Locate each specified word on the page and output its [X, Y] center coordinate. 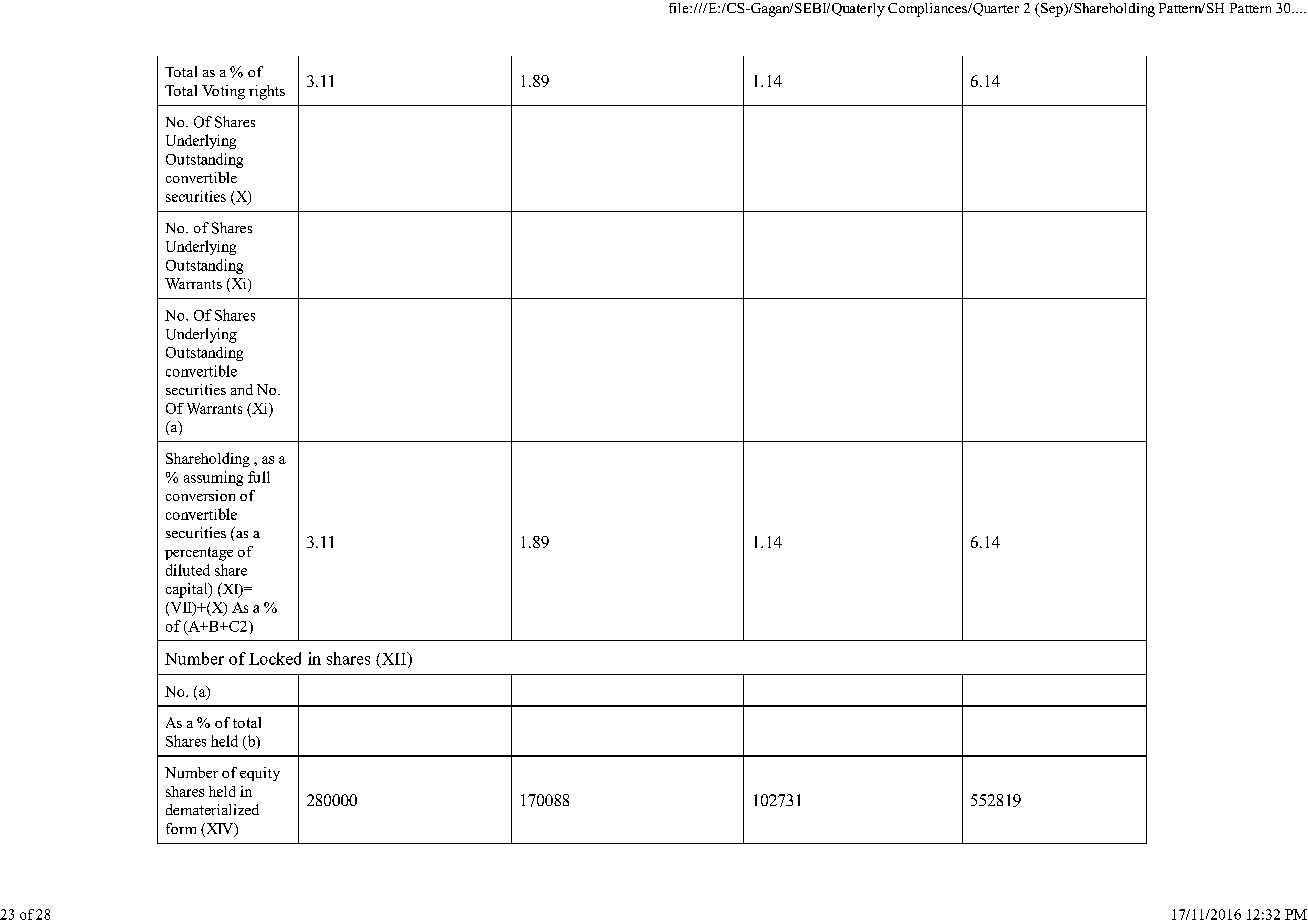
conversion [200, 495]
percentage [199, 554]
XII [393, 659]
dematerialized [212, 809]
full [259, 477]
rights [267, 92]
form [181, 828]
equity [260, 774]
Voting [223, 92]
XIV [220, 830]
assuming [213, 478]
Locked [275, 658]
